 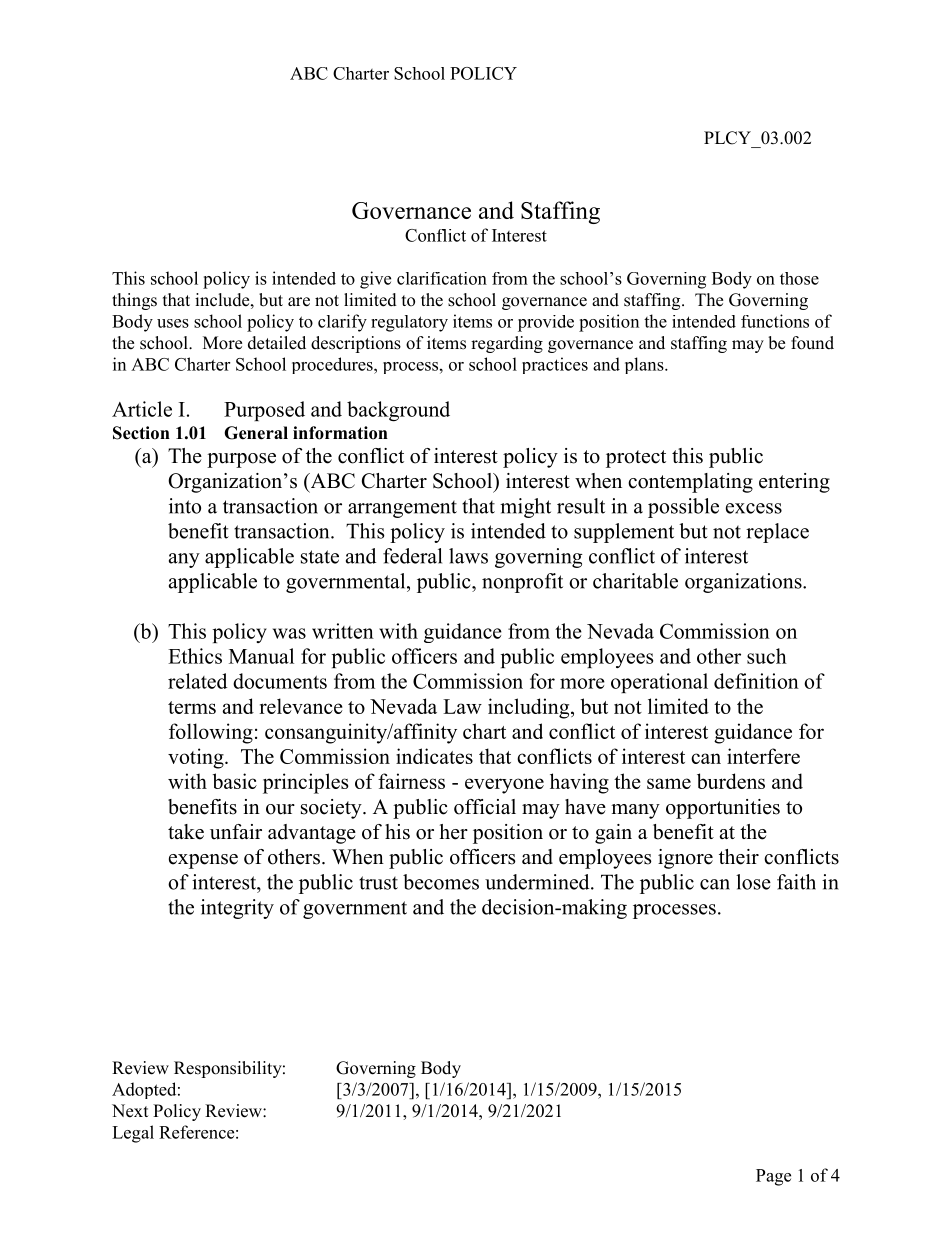 I want to click on clarification, so click(x=442, y=278).
